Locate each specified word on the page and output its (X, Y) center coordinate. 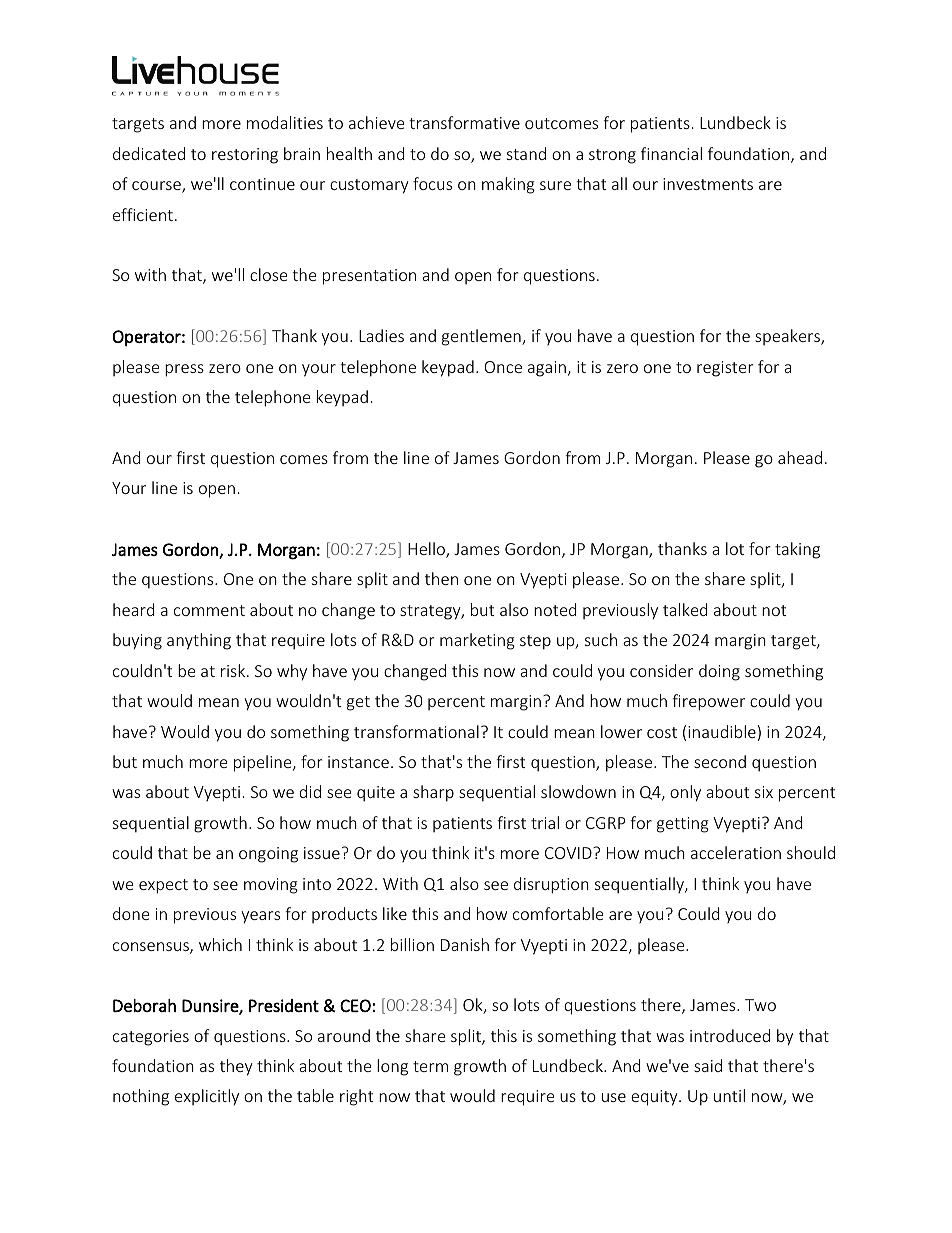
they (236, 1067)
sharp (433, 793)
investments (708, 184)
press (184, 370)
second (720, 761)
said (708, 1065)
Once (503, 367)
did (310, 791)
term (430, 1066)
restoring (245, 156)
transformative (464, 122)
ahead (800, 457)
